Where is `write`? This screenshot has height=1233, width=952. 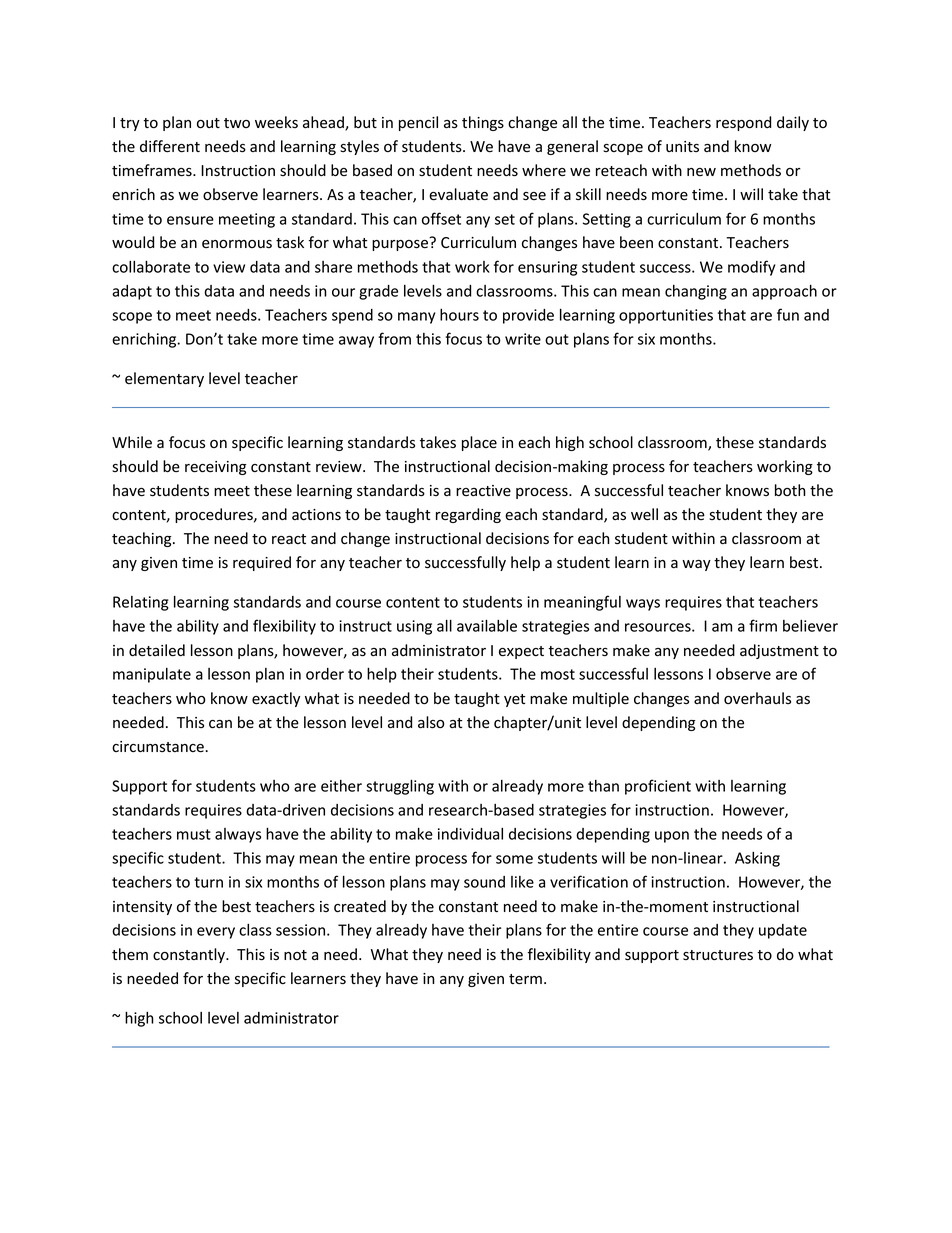
write is located at coordinates (523, 339).
